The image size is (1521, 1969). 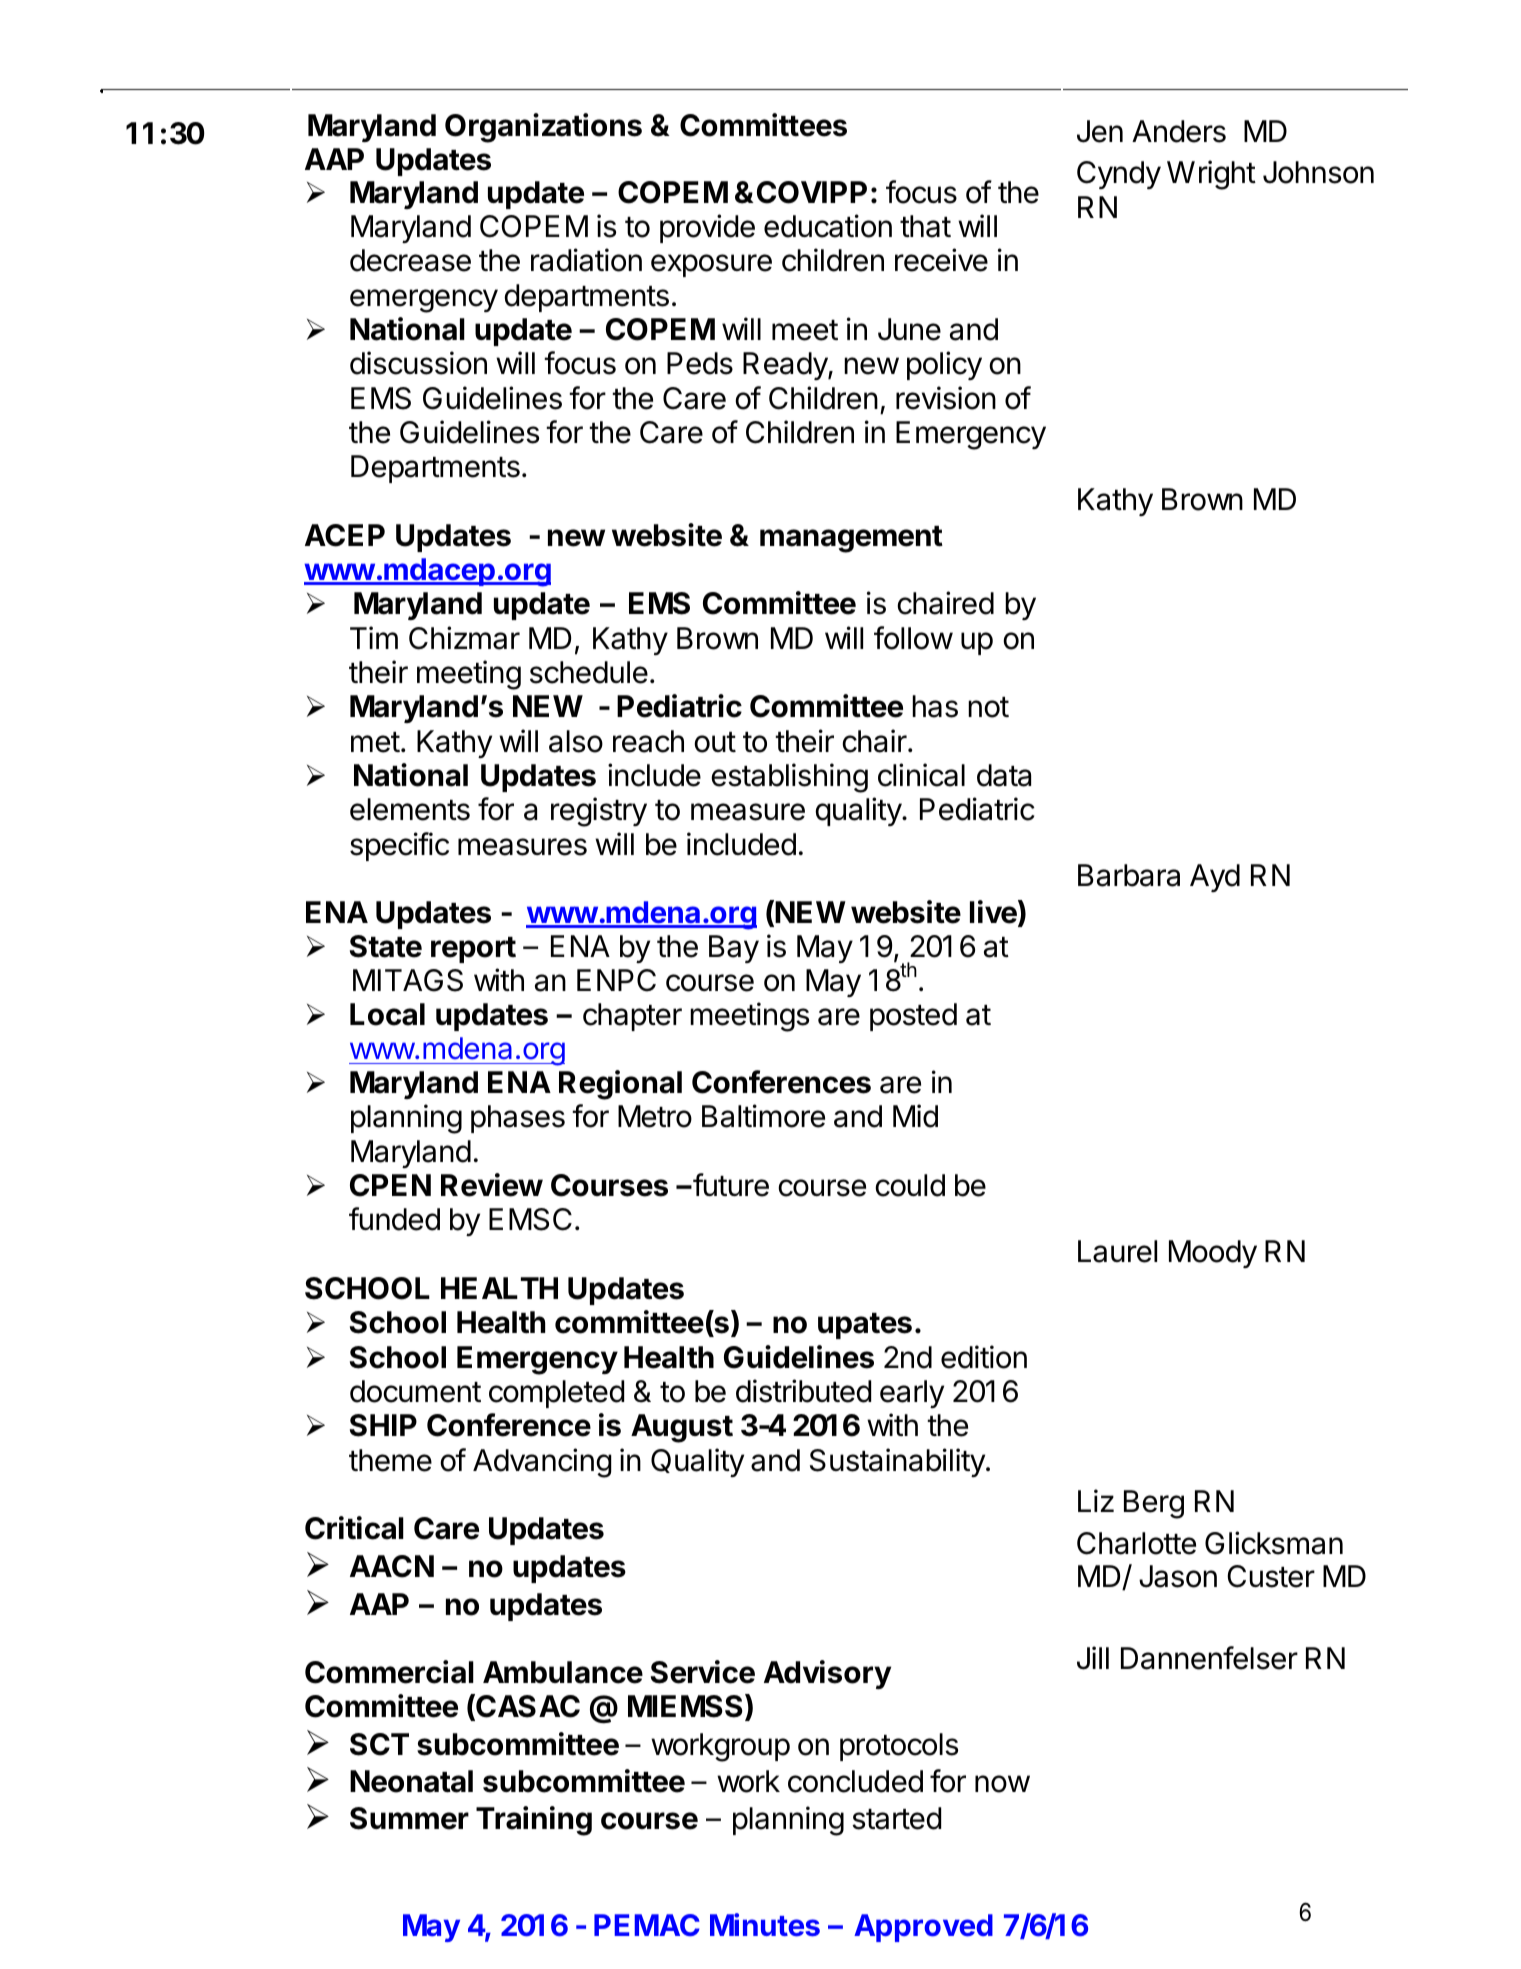 I want to click on education, so click(x=828, y=226).
